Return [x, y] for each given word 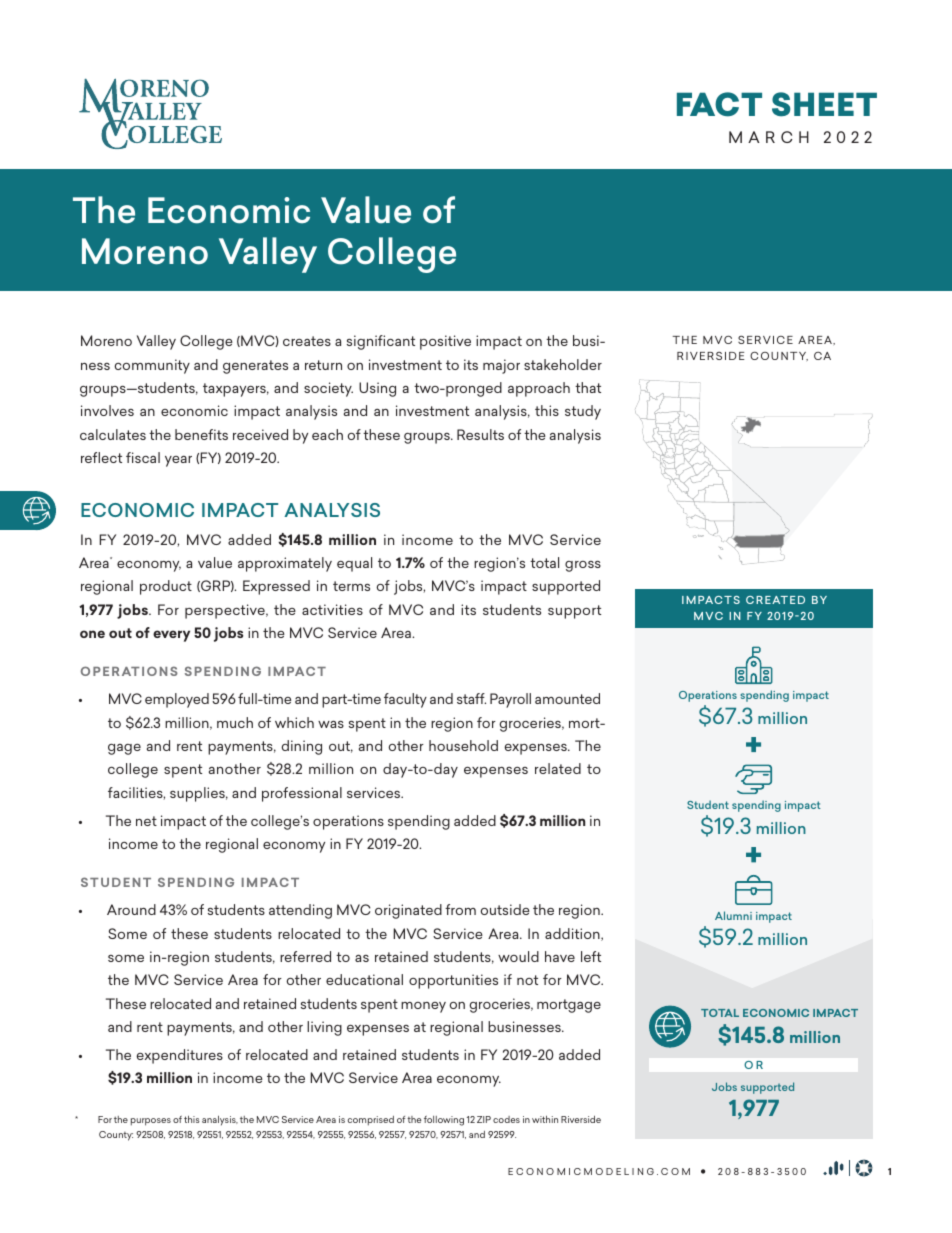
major [501, 366]
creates [307, 341]
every [171, 636]
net [146, 821]
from [460, 909]
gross [583, 566]
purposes [151, 1122]
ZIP [484, 1119]
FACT [719, 104]
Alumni [733, 915]
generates [255, 367]
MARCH [769, 137]
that [588, 387]
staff [471, 698]
